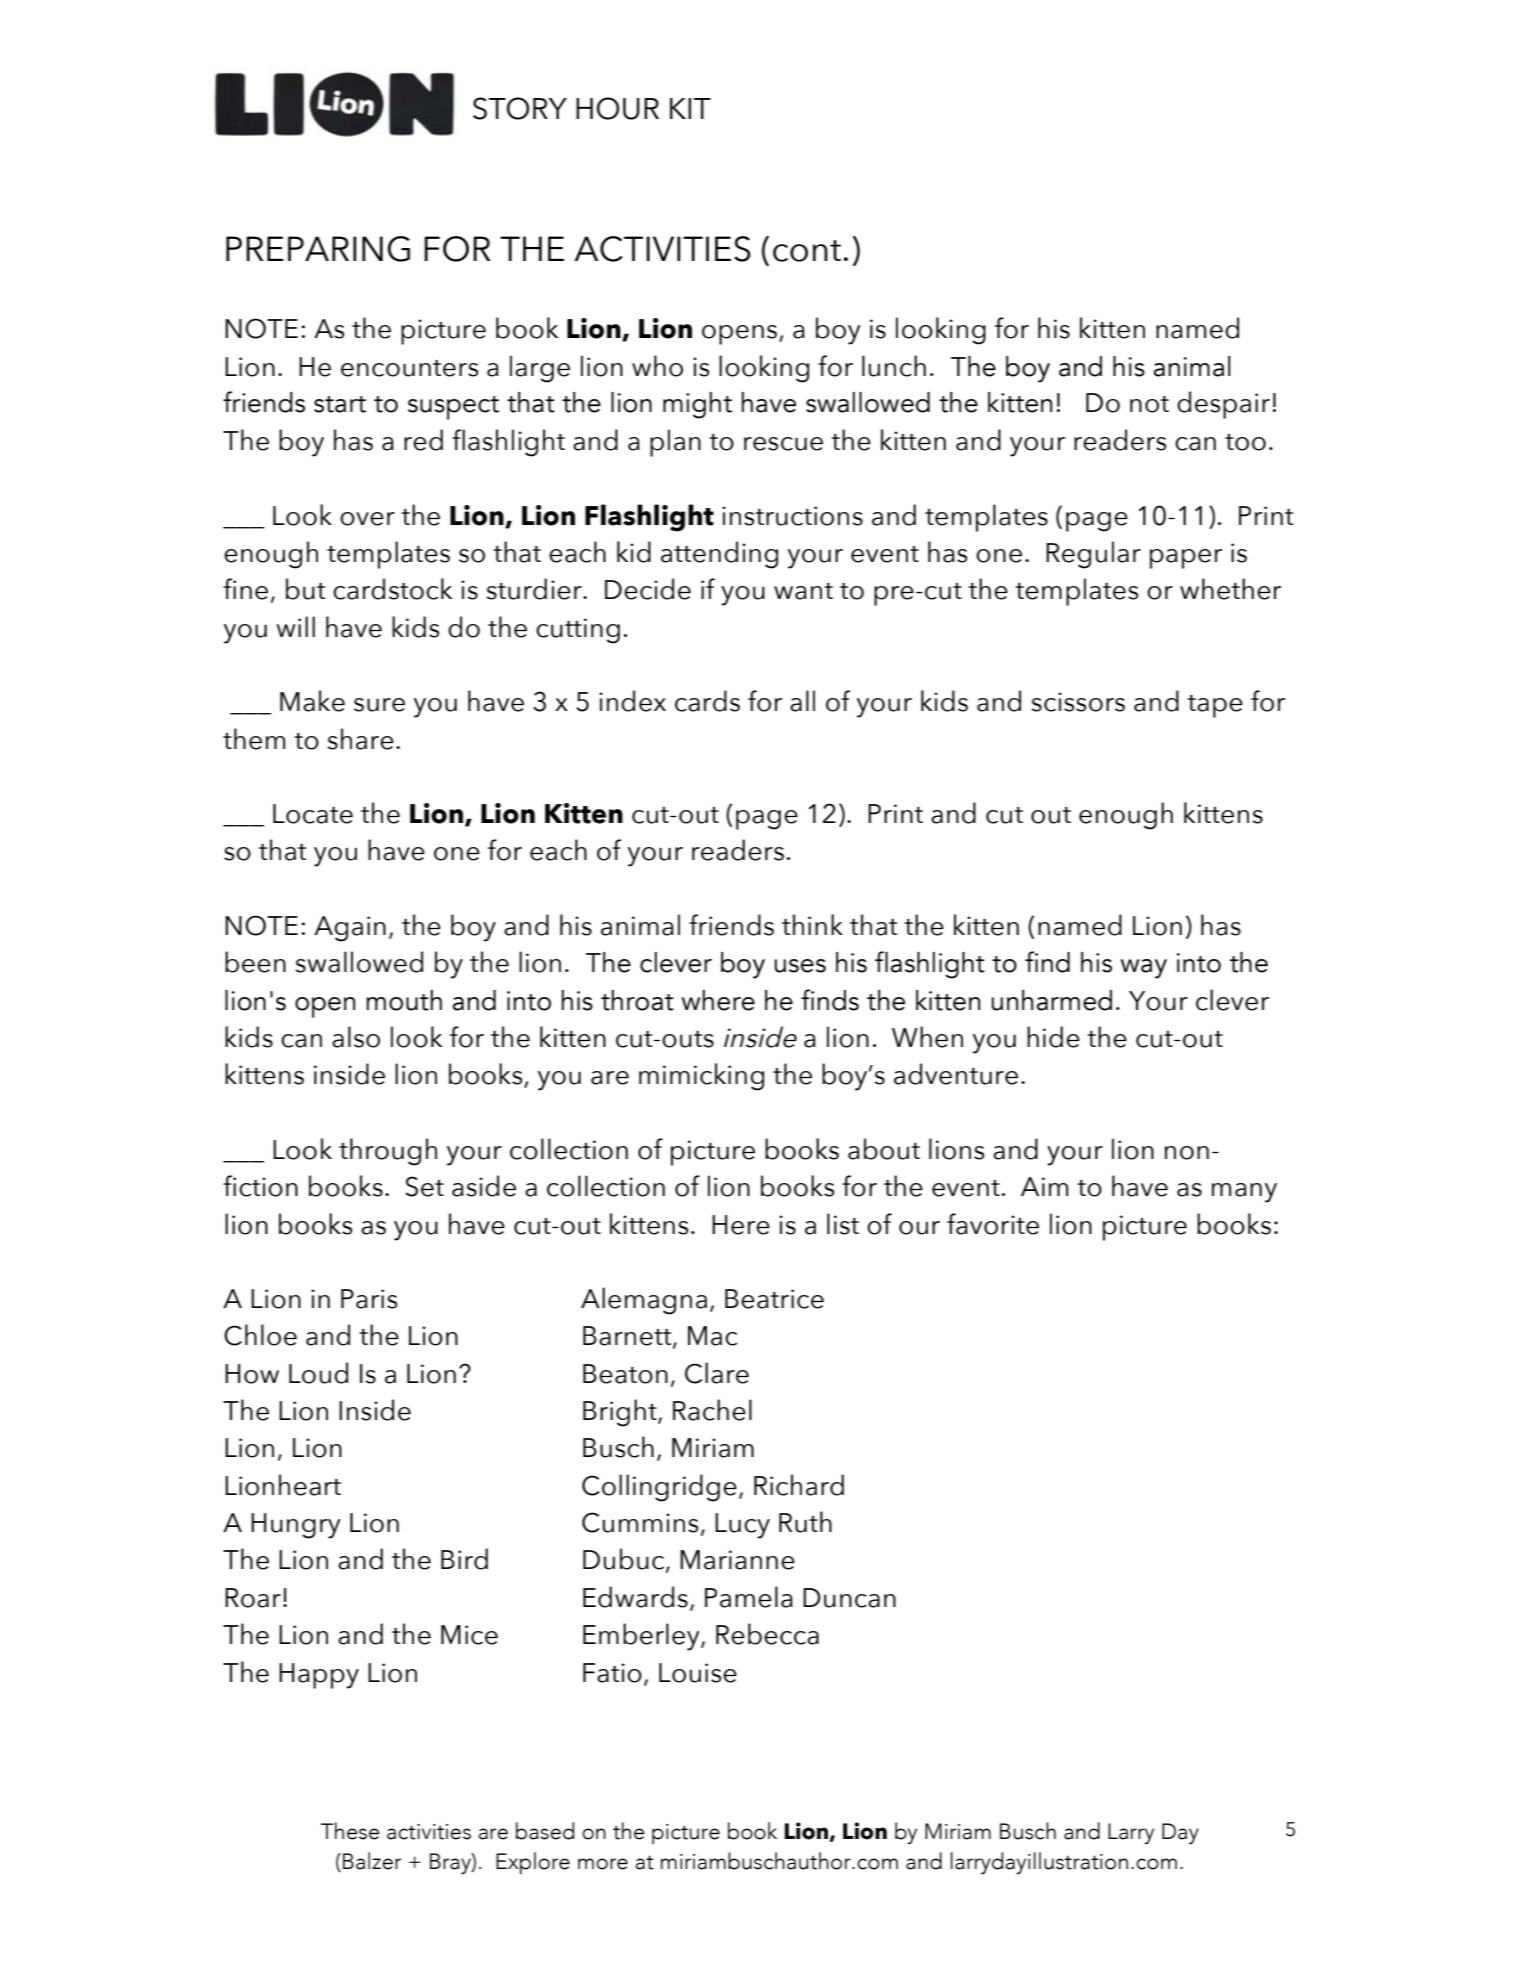  What do you see at coordinates (369, 1299) in the screenshot?
I see `Paris` at bounding box center [369, 1299].
